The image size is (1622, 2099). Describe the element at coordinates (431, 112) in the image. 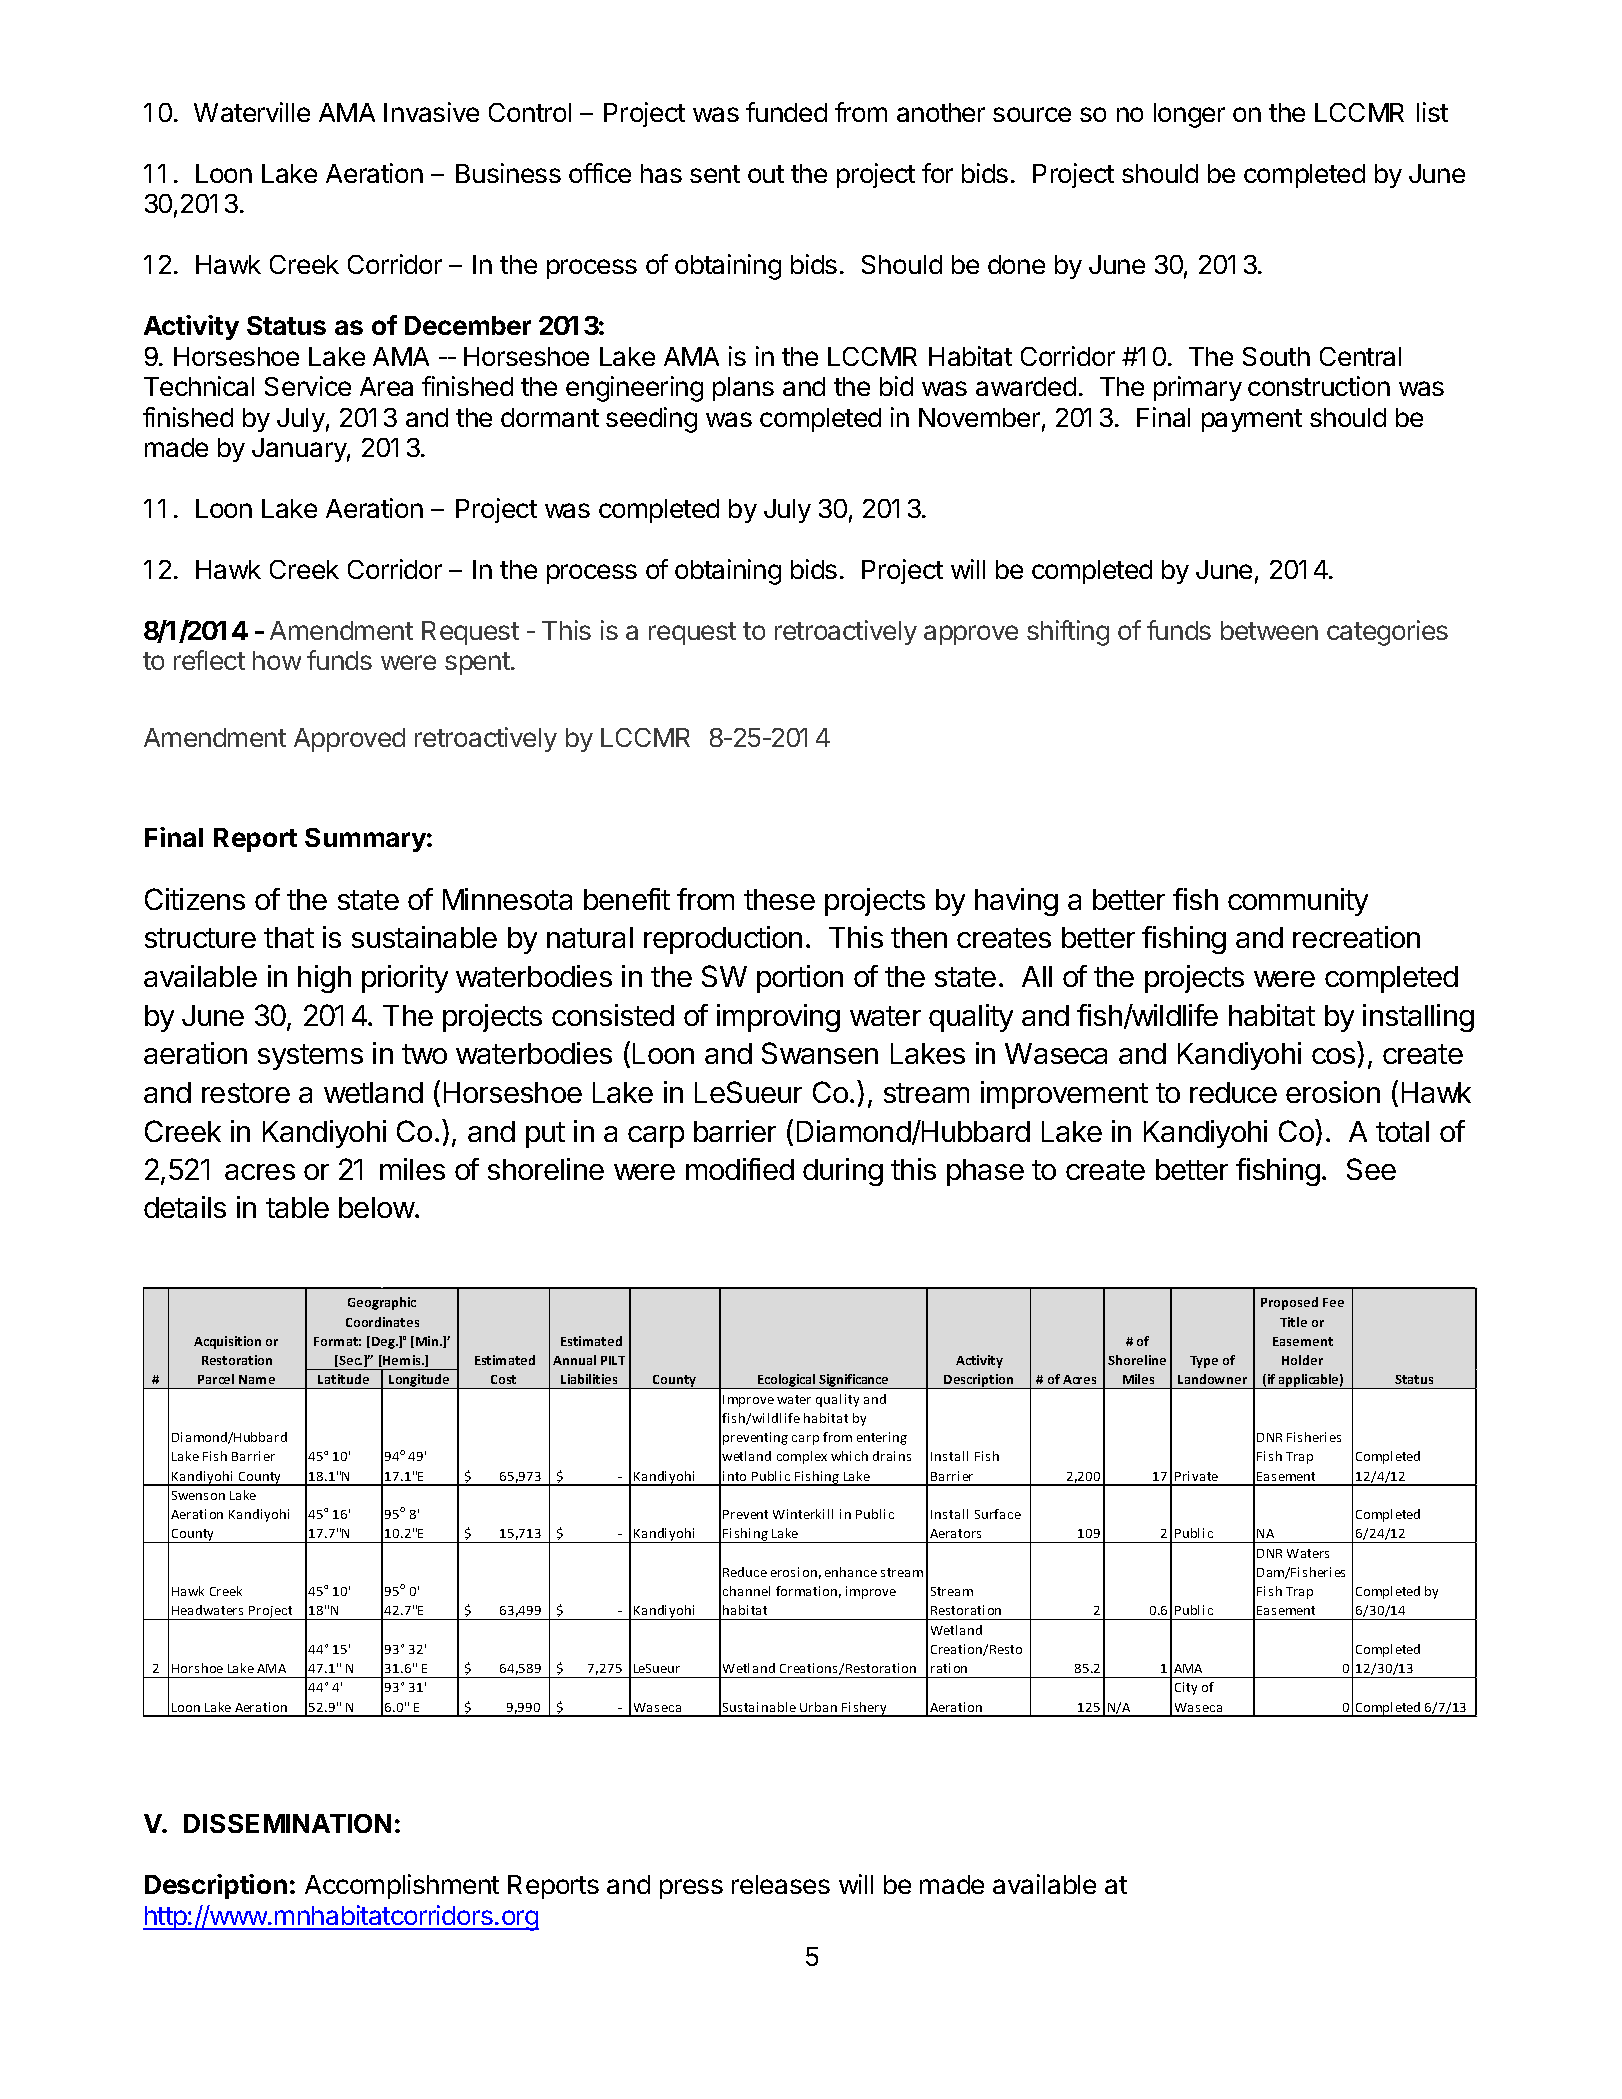

I see `Invasive` at that location.
